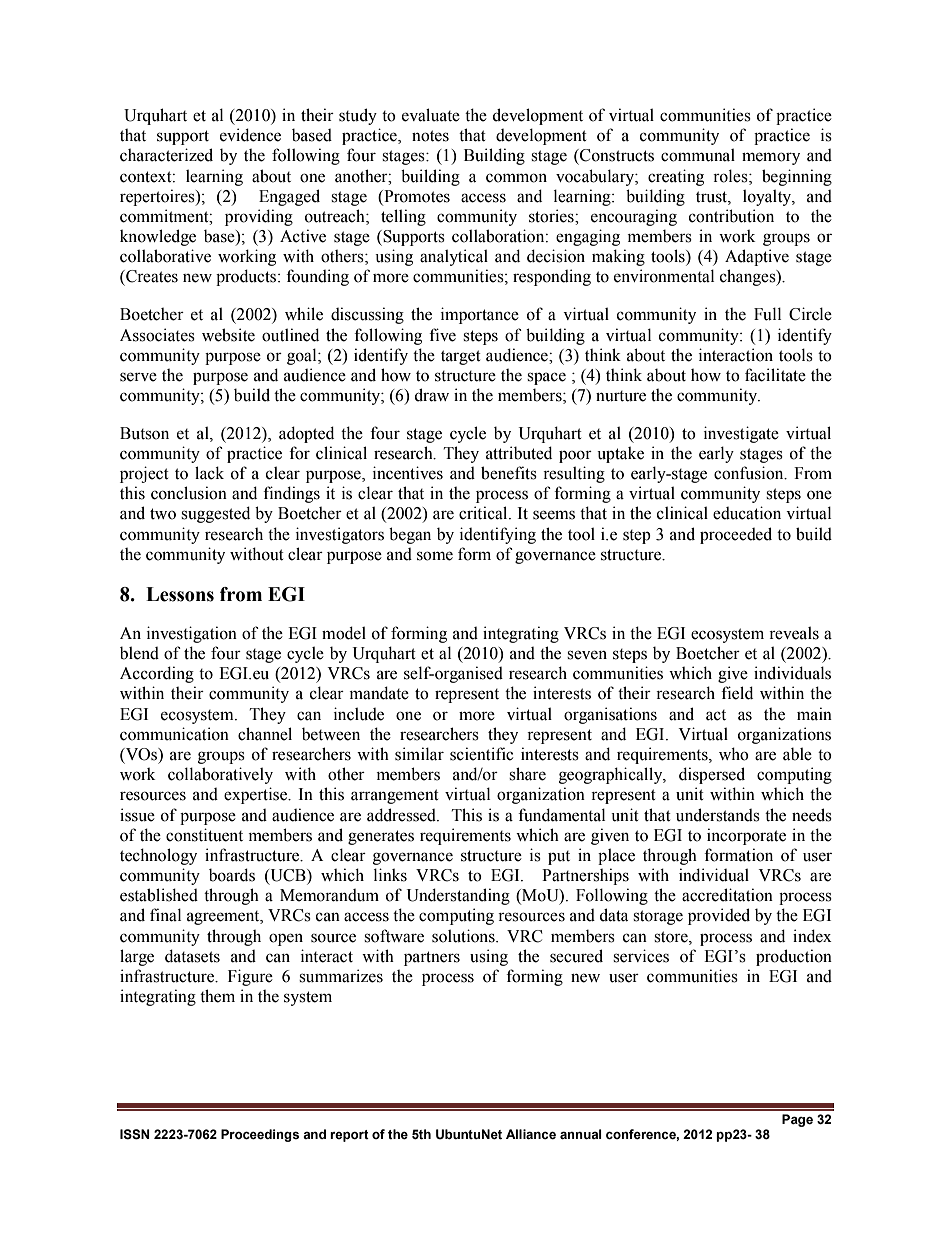 This page has height=1233, width=952. What do you see at coordinates (192, 634) in the page?
I see `investigation` at bounding box center [192, 634].
